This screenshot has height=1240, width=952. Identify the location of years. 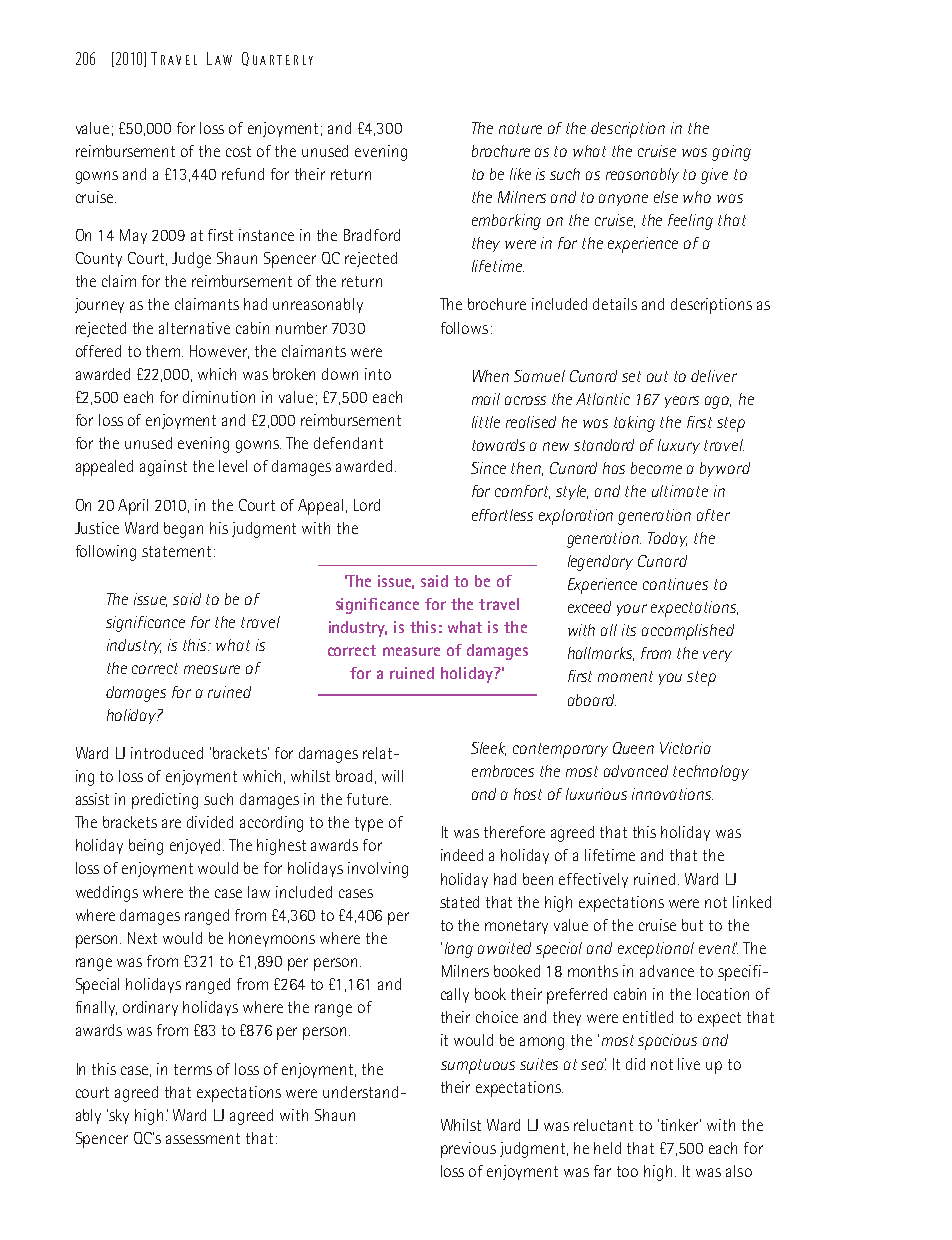
(682, 402).
